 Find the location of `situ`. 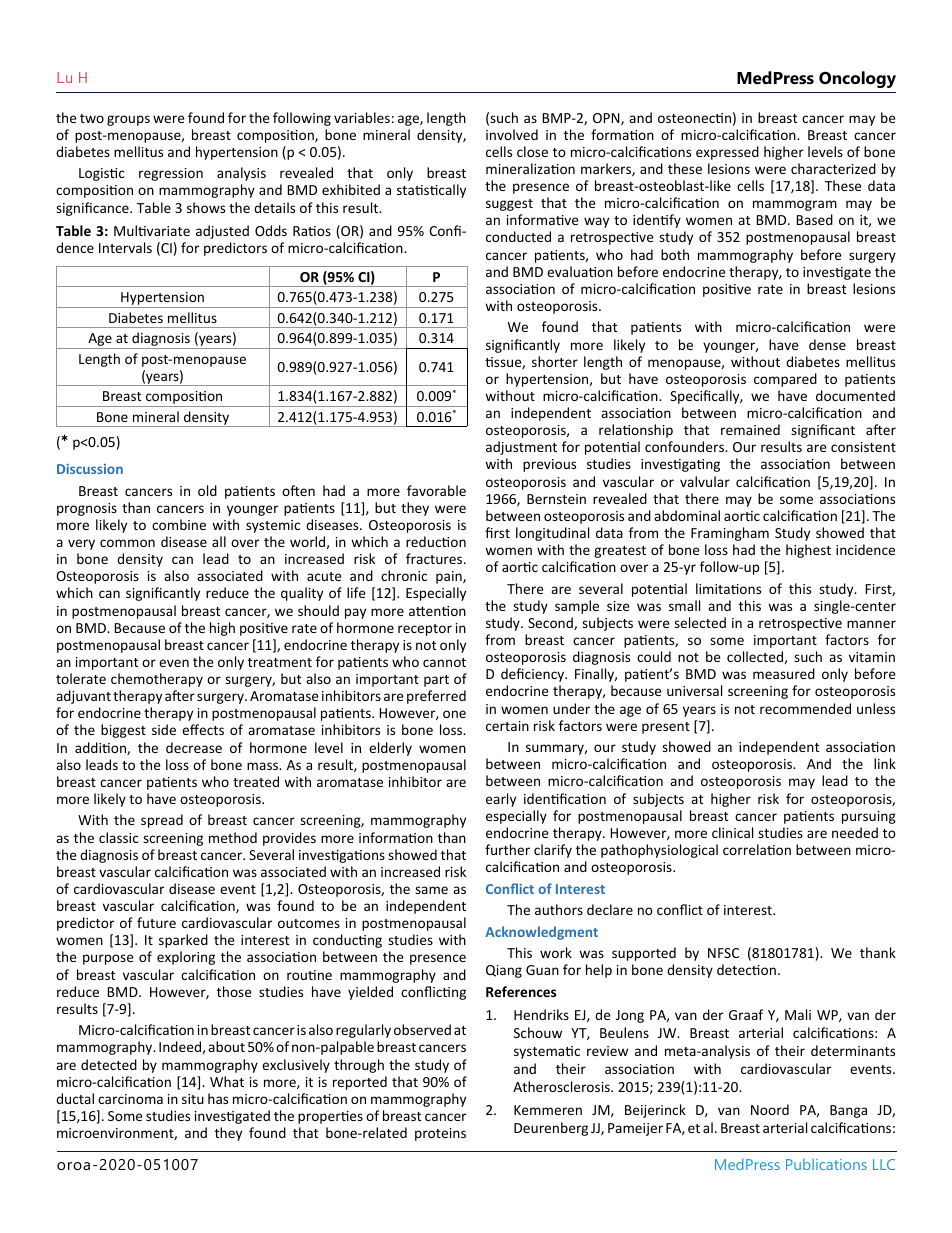

situ is located at coordinates (193, 1099).
